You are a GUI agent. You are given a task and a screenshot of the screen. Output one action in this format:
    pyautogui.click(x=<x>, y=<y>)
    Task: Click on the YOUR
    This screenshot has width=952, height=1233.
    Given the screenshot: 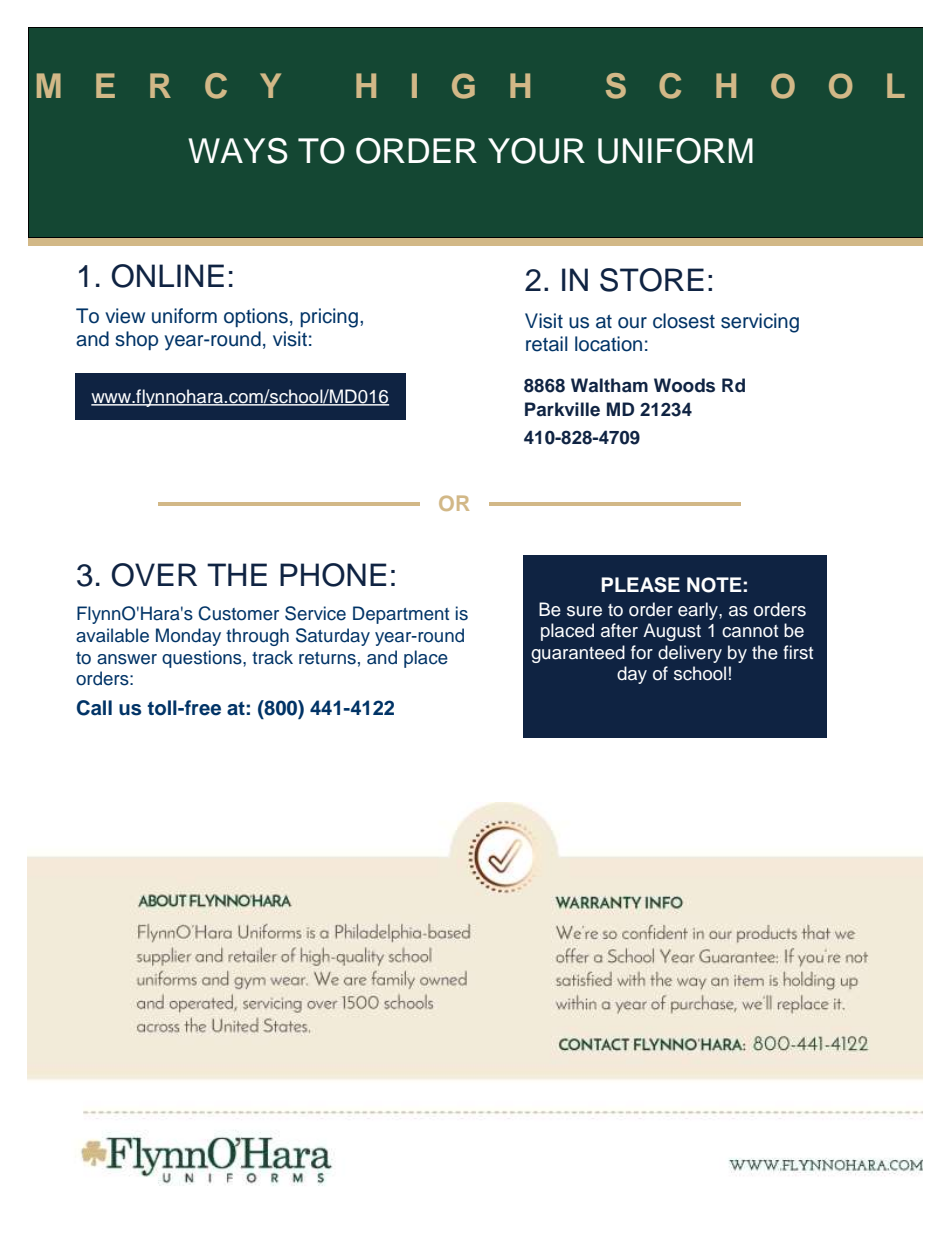 What is the action you would take?
    pyautogui.click(x=536, y=151)
